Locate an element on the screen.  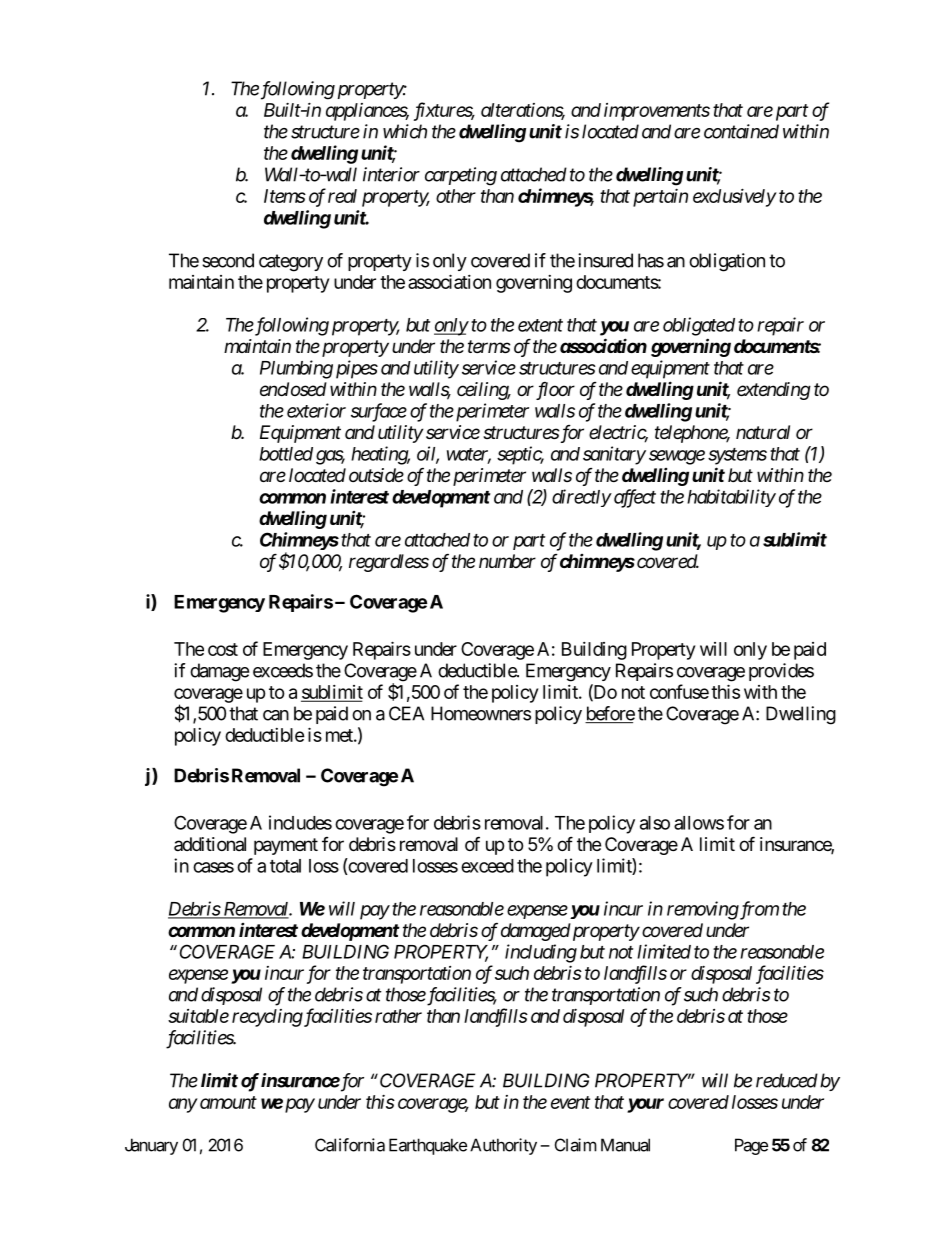
real is located at coordinates (342, 196).
